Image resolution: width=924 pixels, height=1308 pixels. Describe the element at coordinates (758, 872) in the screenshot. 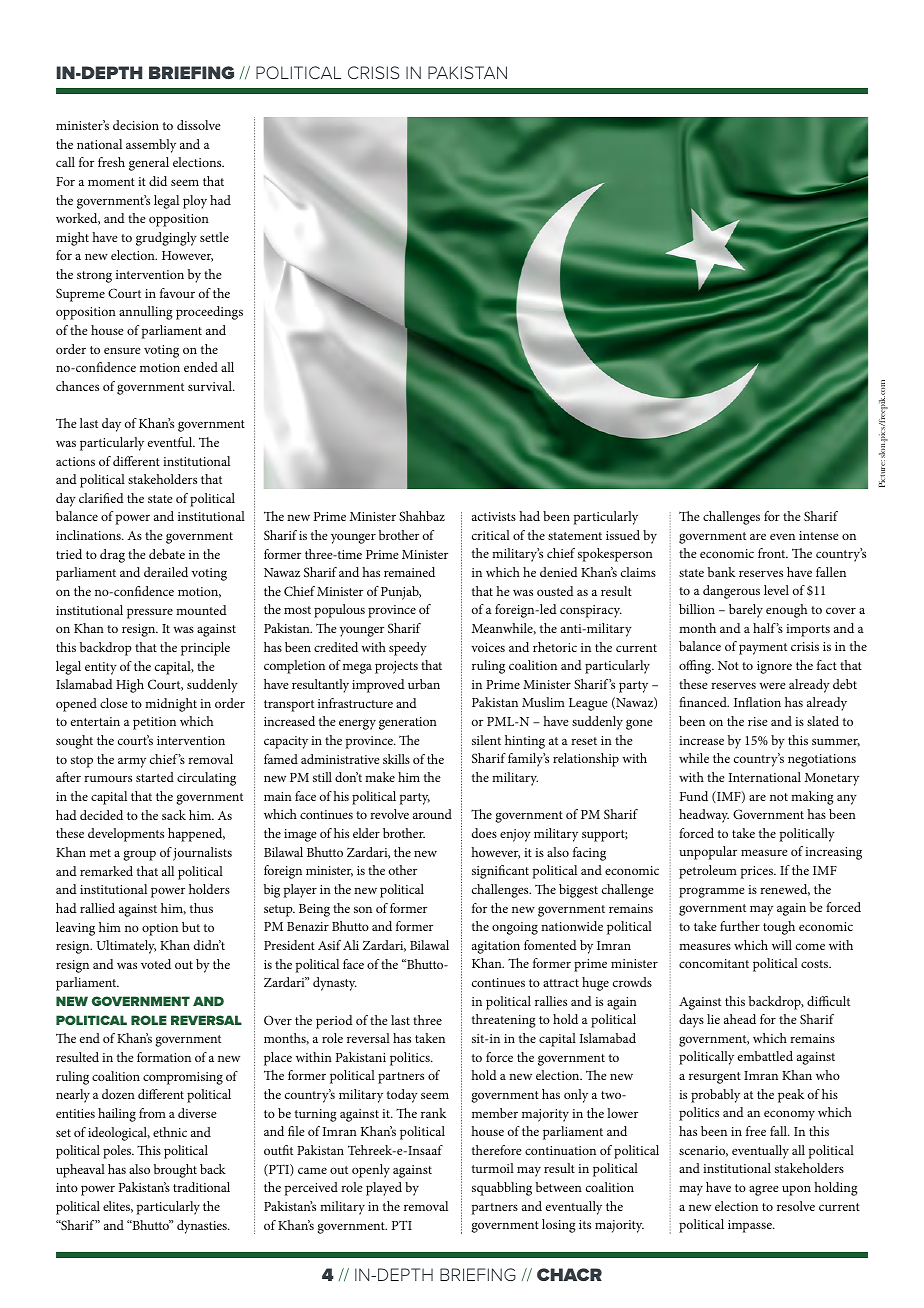

I see `prices` at that location.
